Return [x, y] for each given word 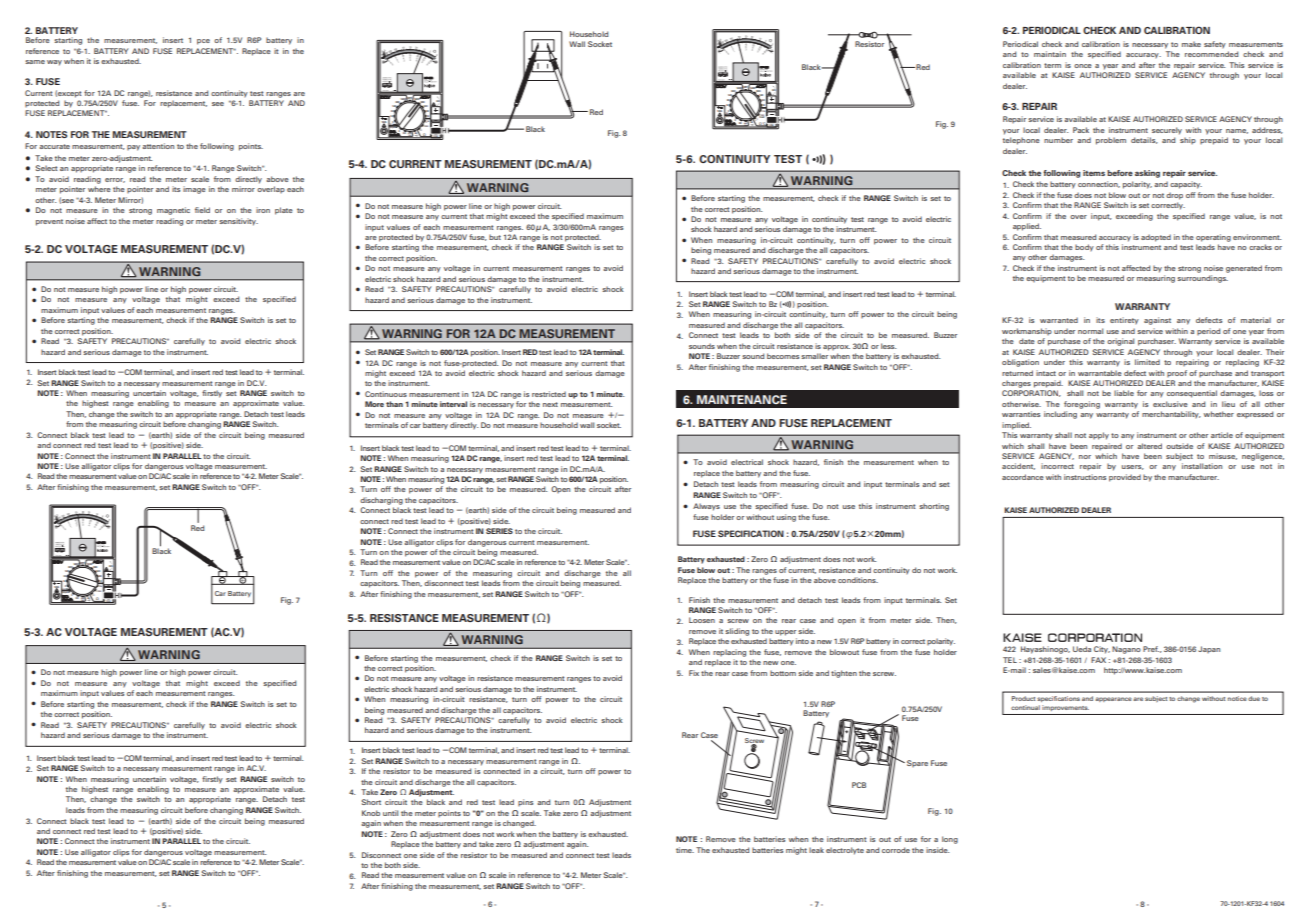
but [495, 237]
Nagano [1126, 650]
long [950, 840]
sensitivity [238, 222]
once [1083, 66]
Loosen [702, 620]
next [550, 404]
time [685, 850]
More [374, 404]
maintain [1050, 54]
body [1084, 248]
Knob [371, 813]
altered [1149, 446]
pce [203, 42]
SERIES [499, 531]
